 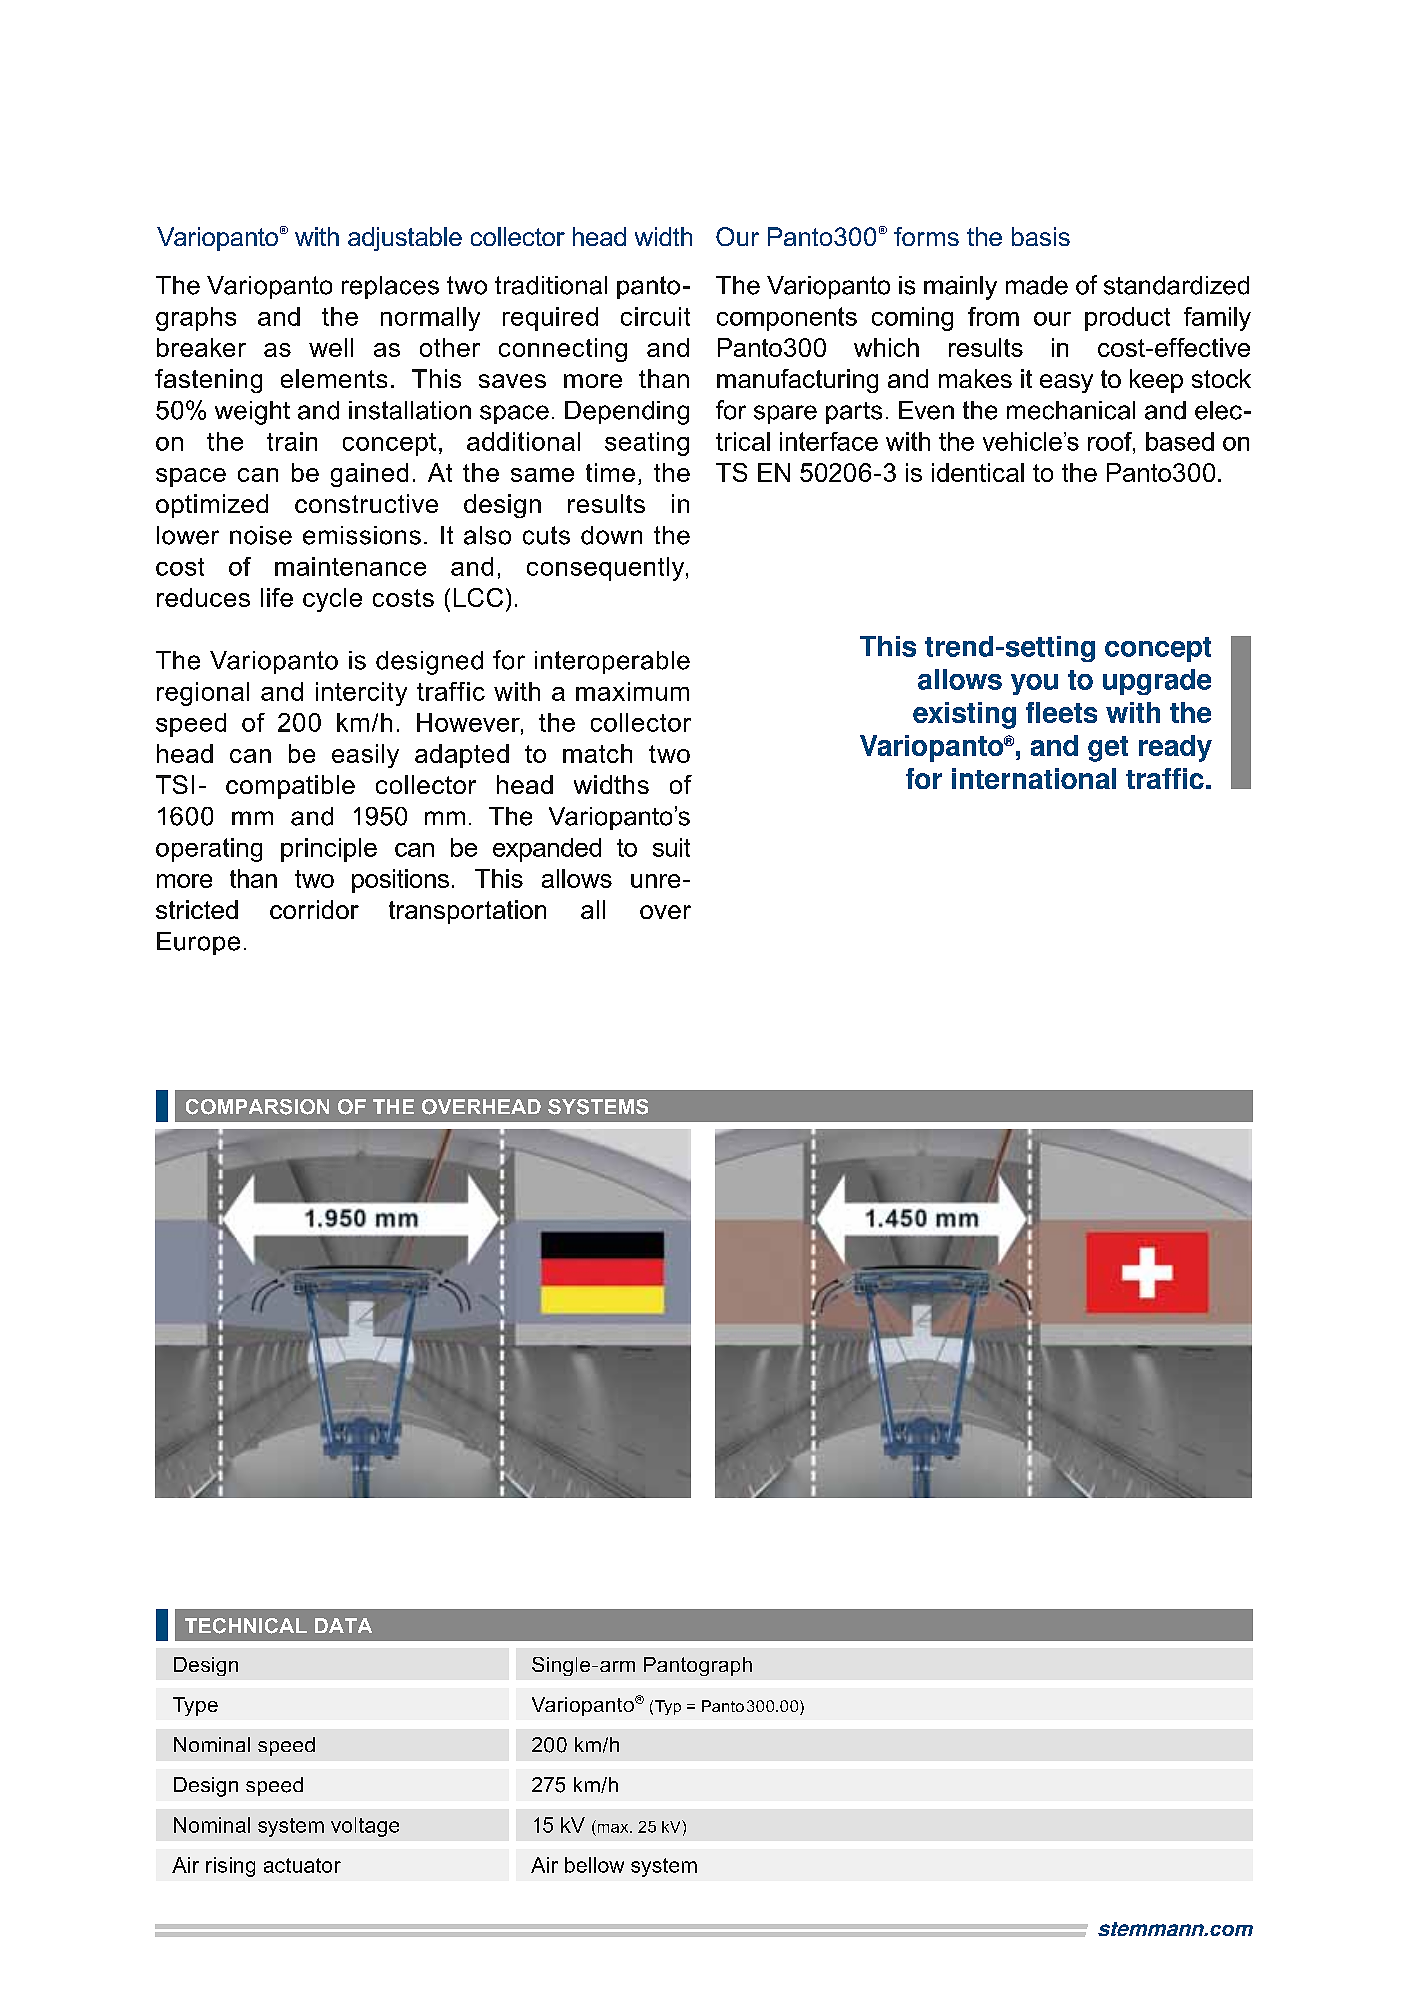 I want to click on bellow, so click(x=594, y=1865).
